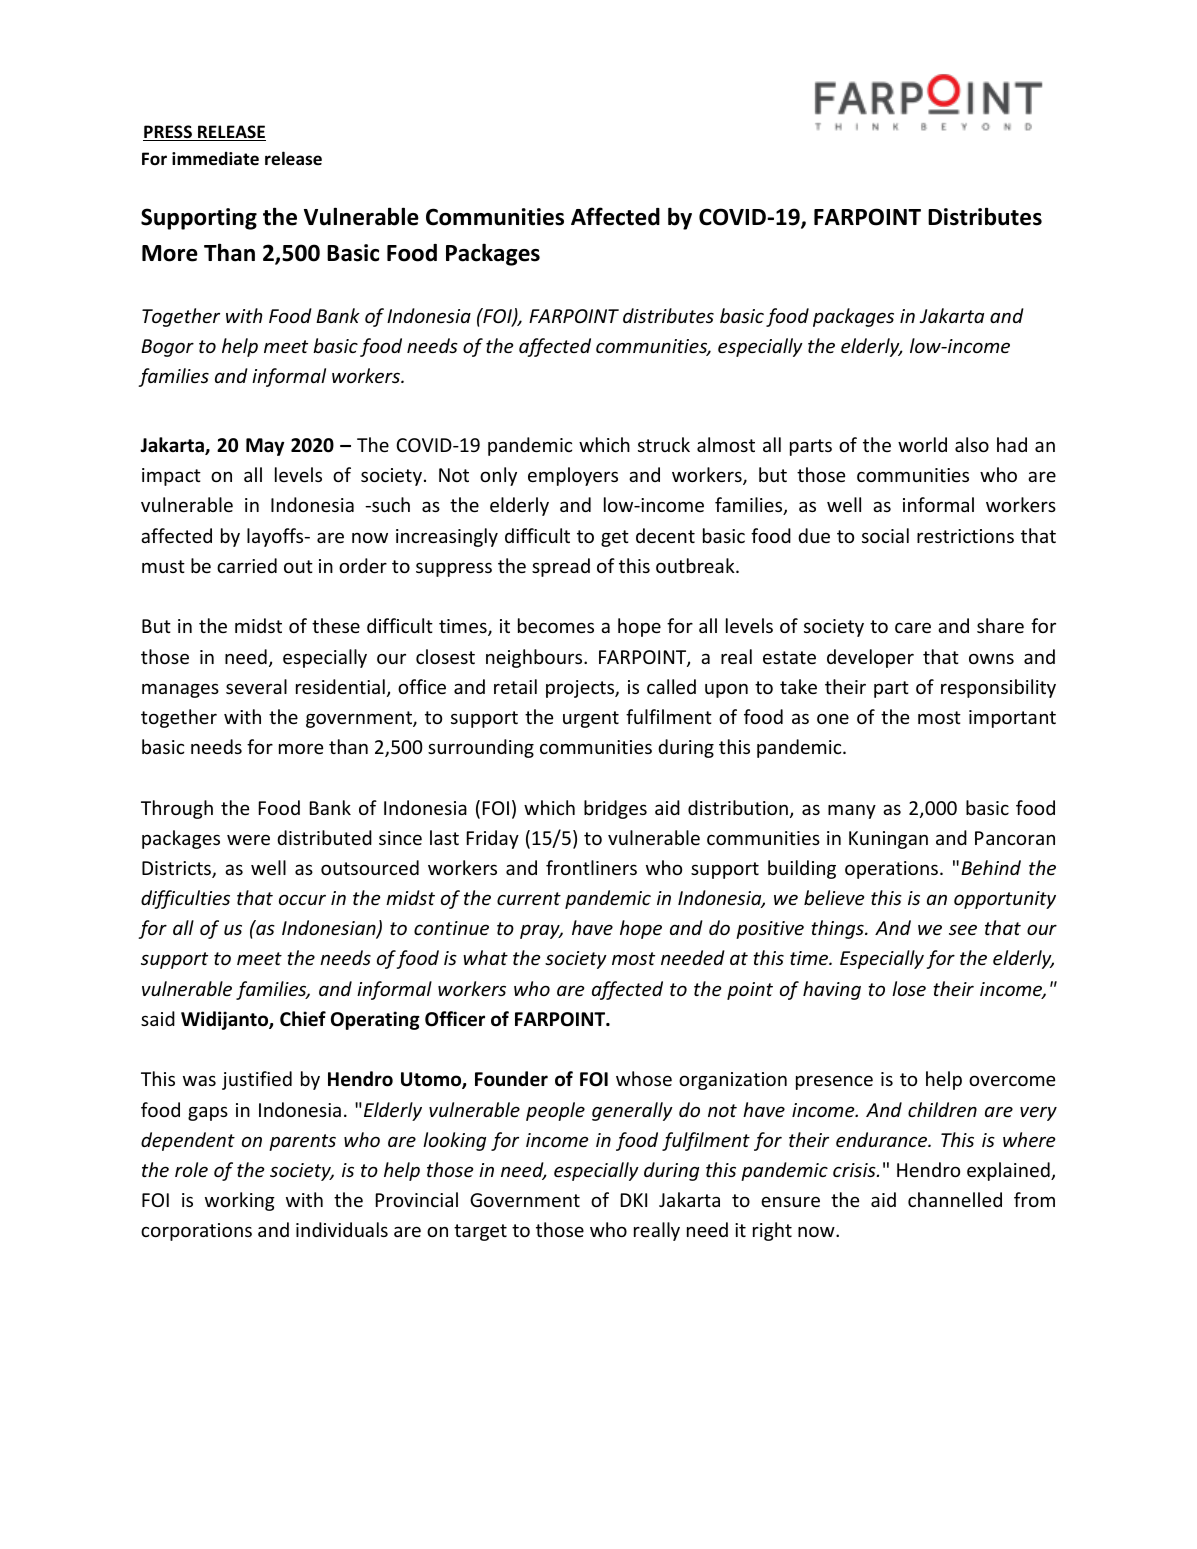 The width and height of the document is (1197, 1549). Describe the element at coordinates (215, 159) in the document. I see `immediate` at that location.
